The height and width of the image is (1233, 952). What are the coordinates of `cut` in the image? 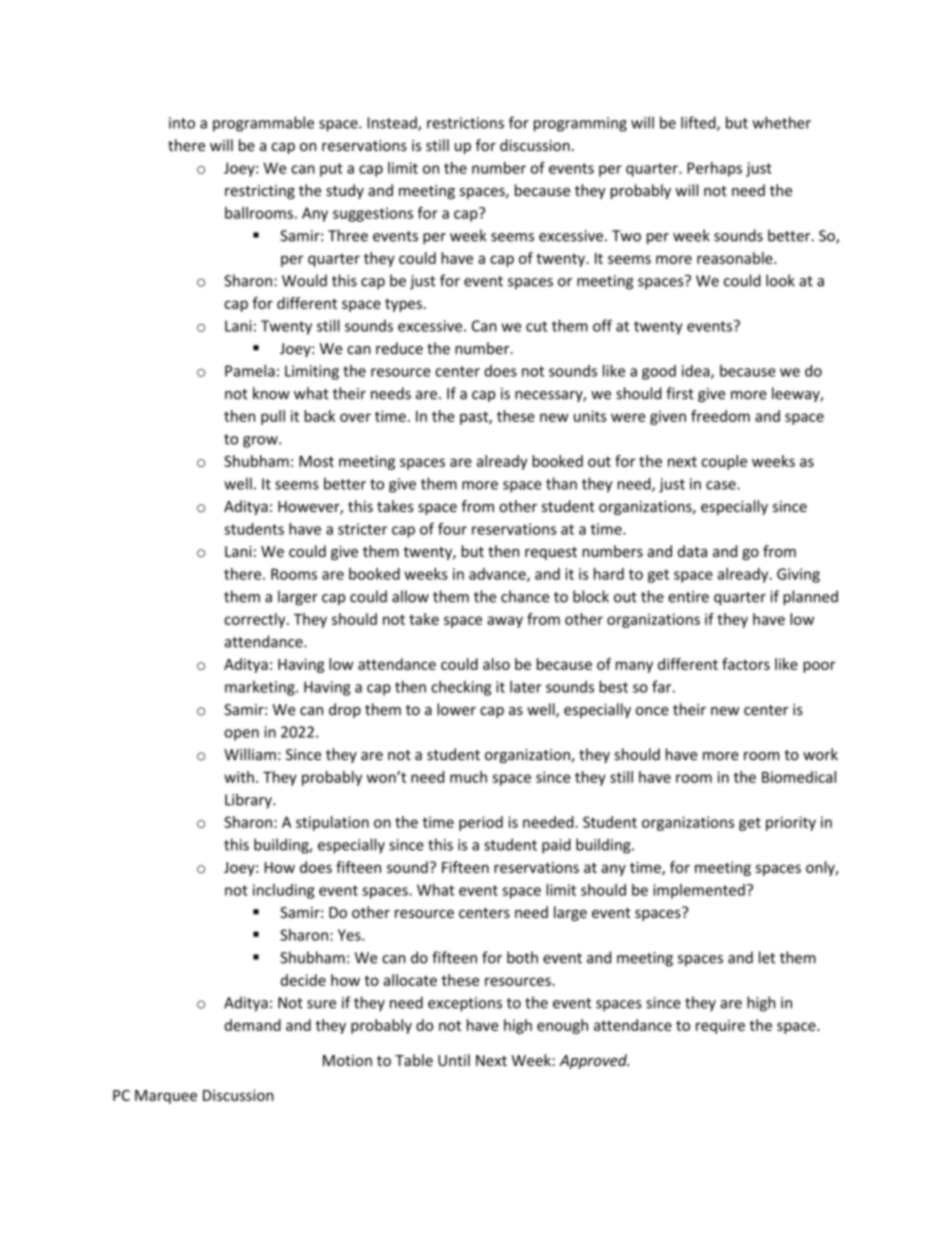 It's located at (536, 326).
